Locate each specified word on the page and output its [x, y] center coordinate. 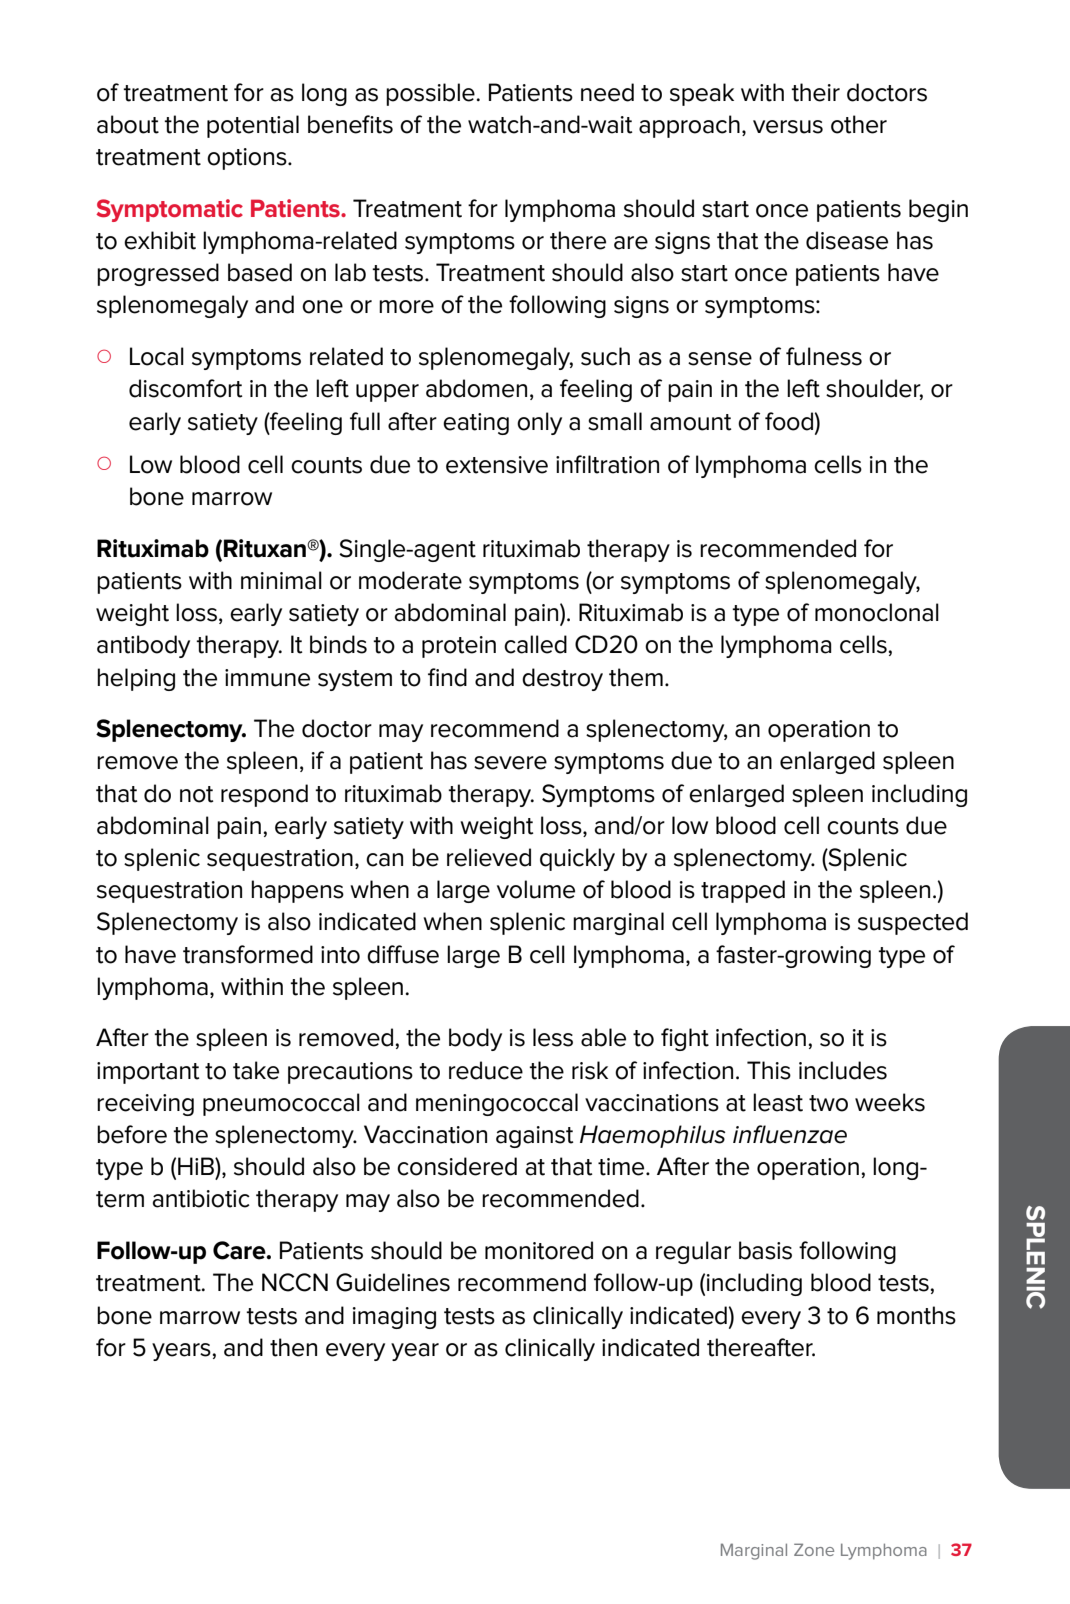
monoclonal [877, 612]
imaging [394, 1318]
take [256, 1070]
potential [253, 126]
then [293, 1347]
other [859, 124]
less [553, 1037]
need [607, 92]
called [535, 644]
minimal [281, 580]
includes [843, 1070]
